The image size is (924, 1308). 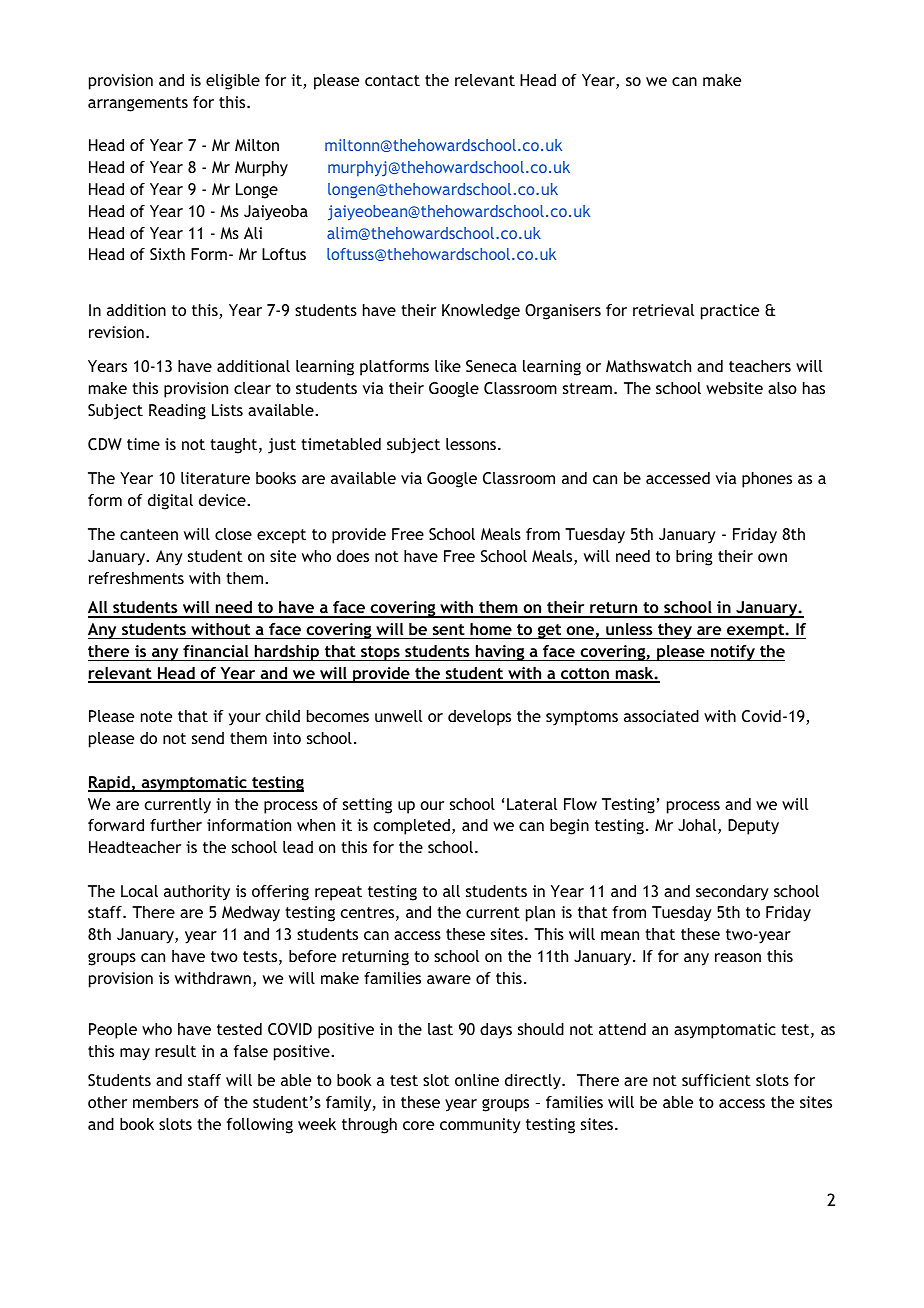 What do you see at coordinates (675, 631) in the screenshot?
I see `they` at bounding box center [675, 631].
